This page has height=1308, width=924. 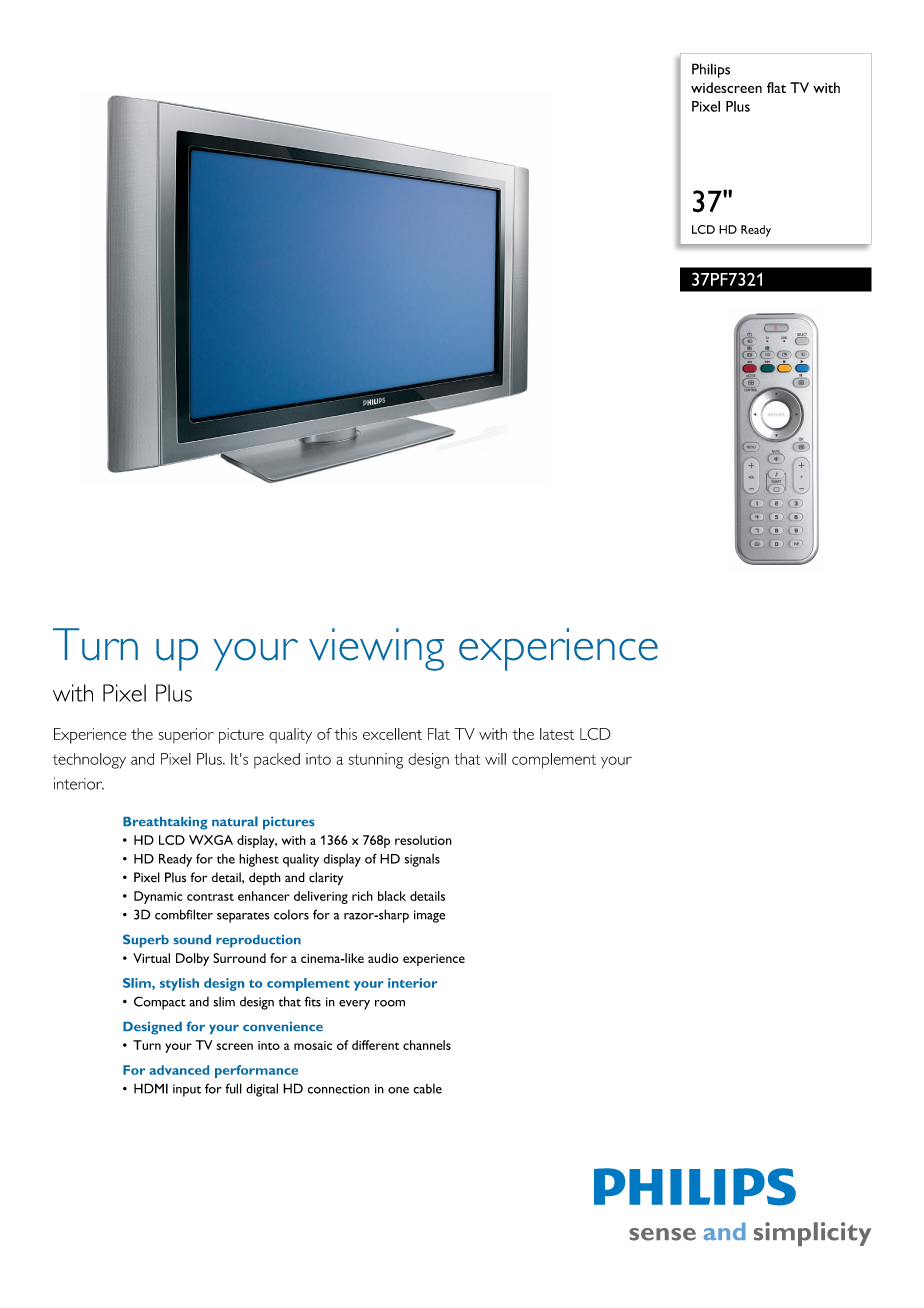 What do you see at coordinates (186, 736) in the page?
I see `superior` at bounding box center [186, 736].
